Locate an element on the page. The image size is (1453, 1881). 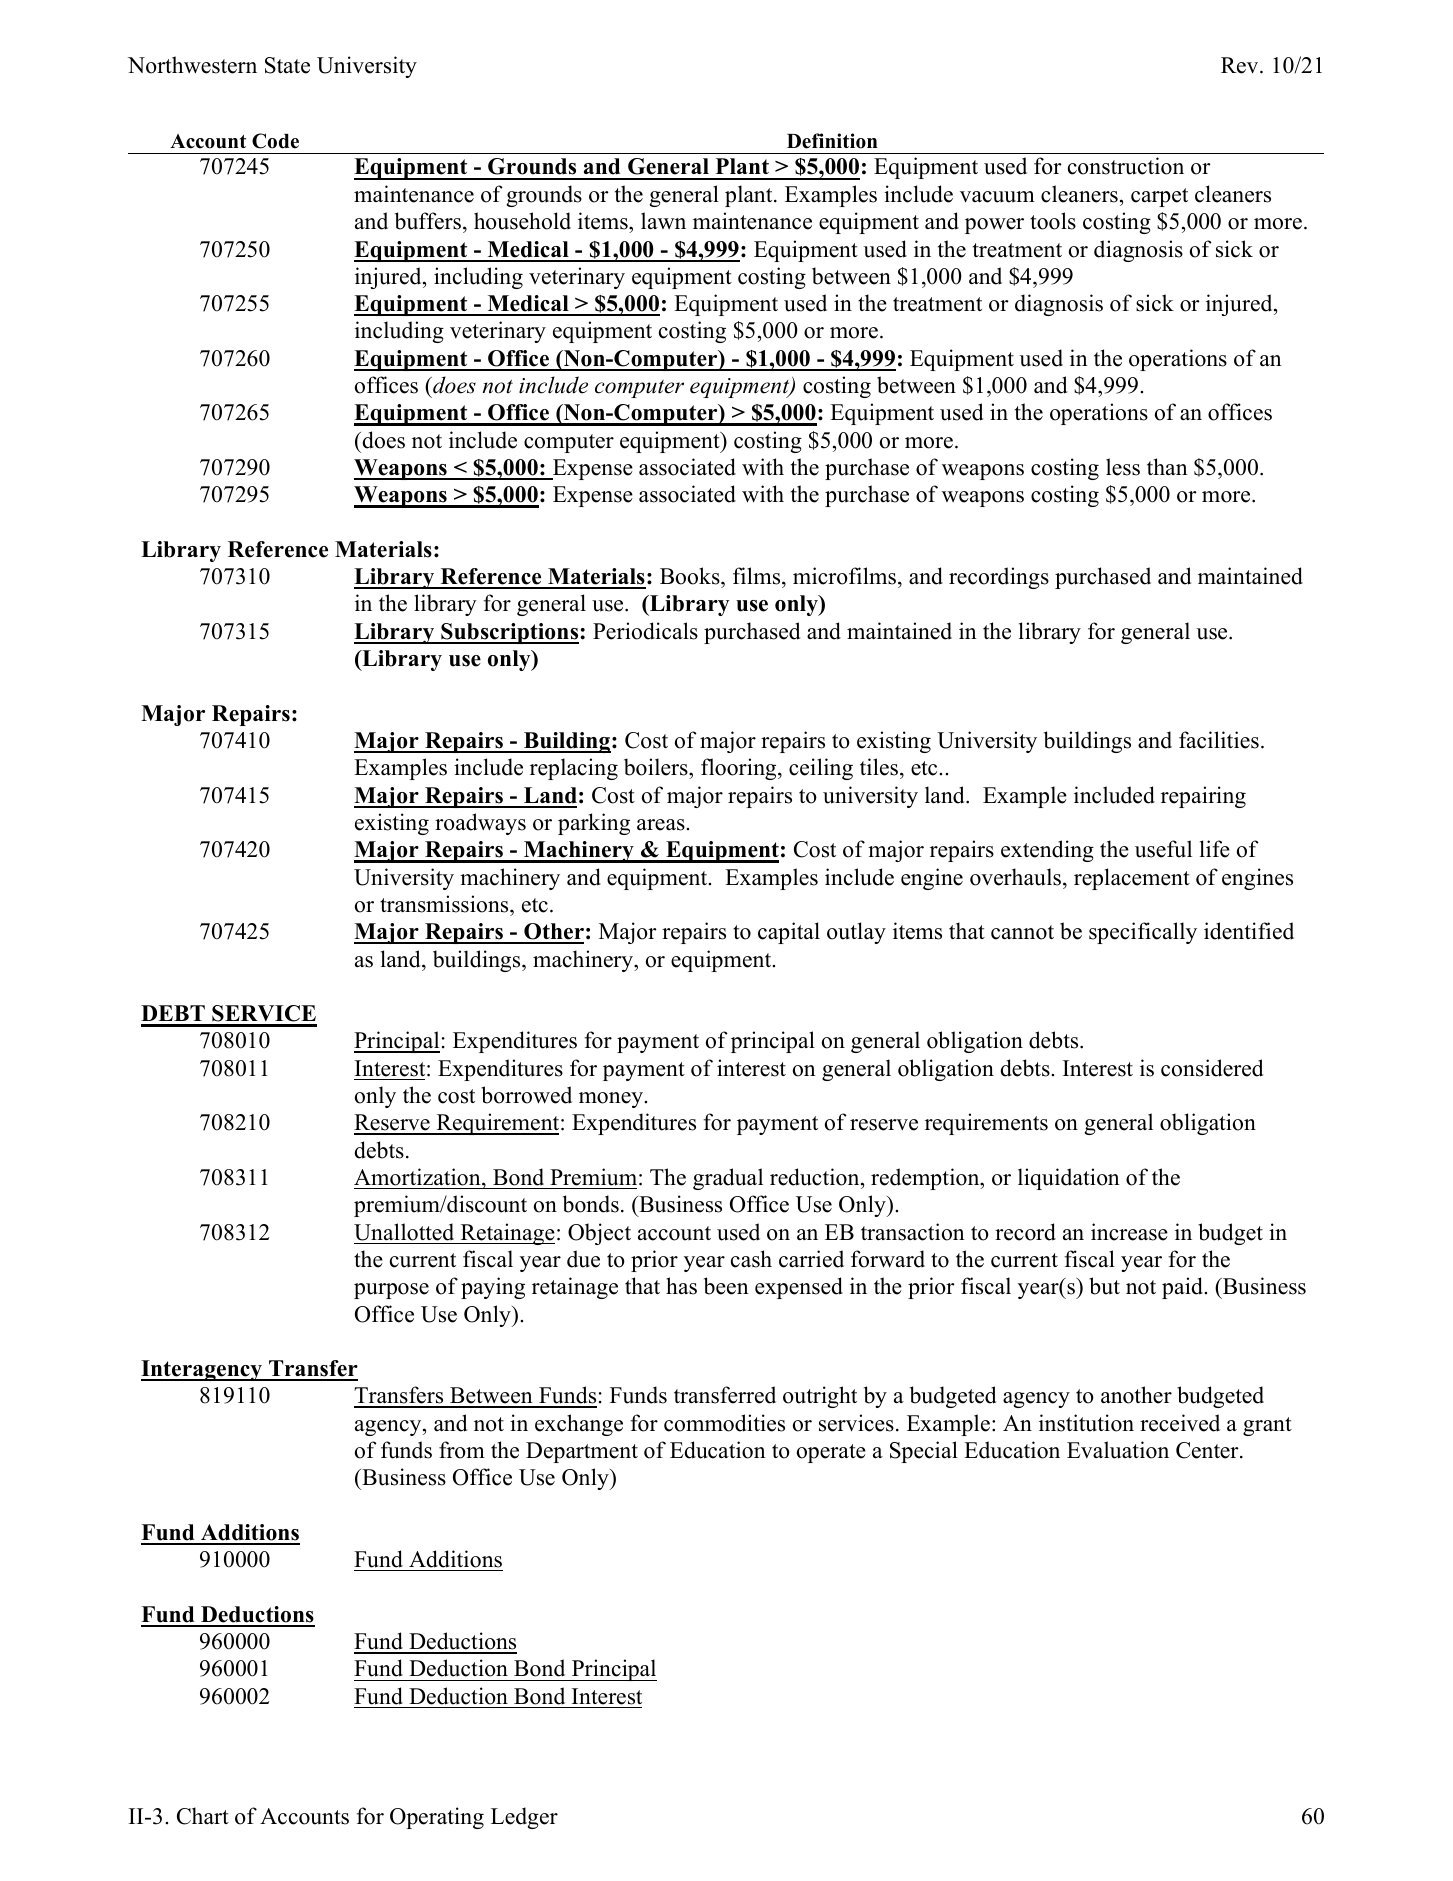
but is located at coordinates (1104, 1286).
